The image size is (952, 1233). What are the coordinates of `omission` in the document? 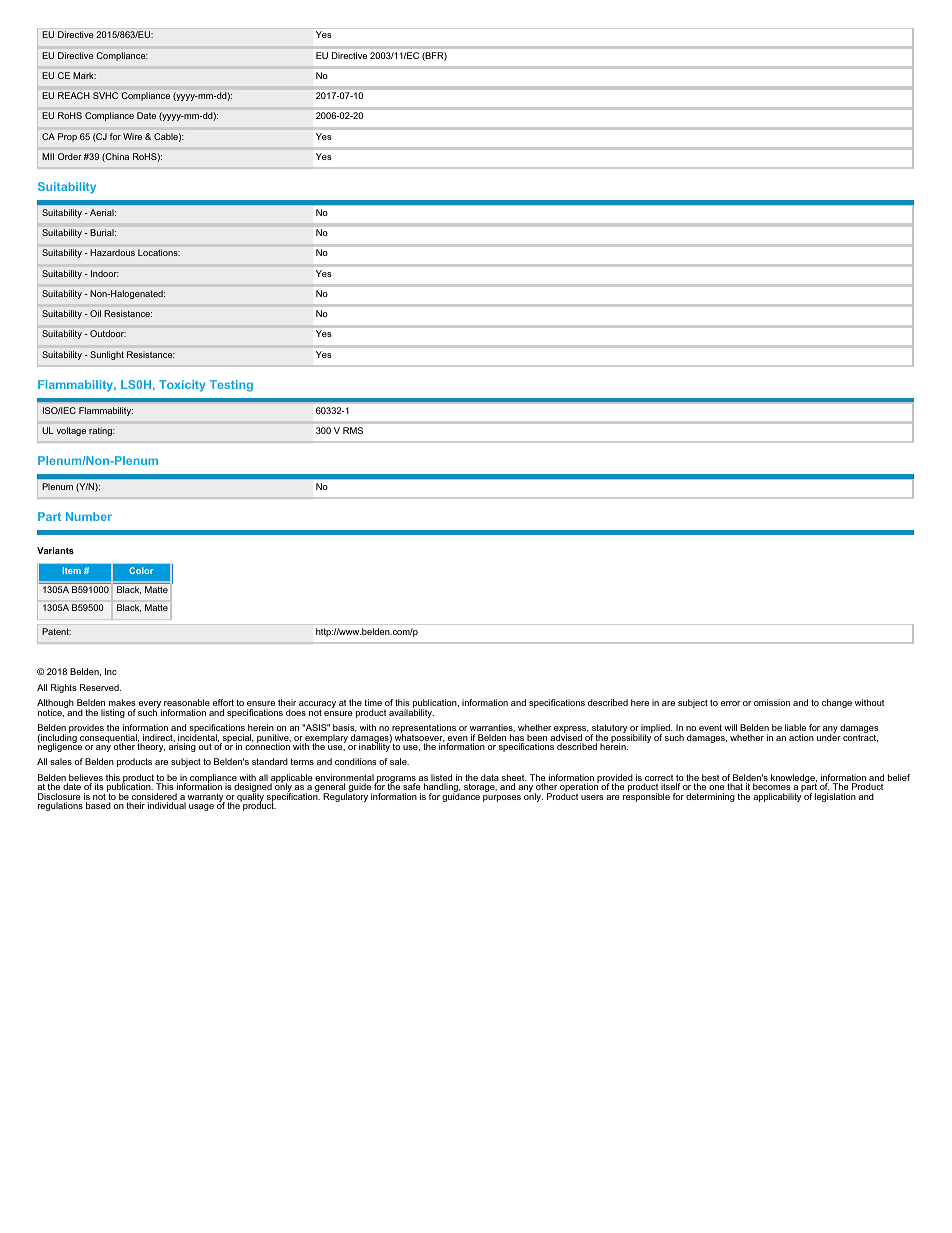 It's located at (772, 702).
